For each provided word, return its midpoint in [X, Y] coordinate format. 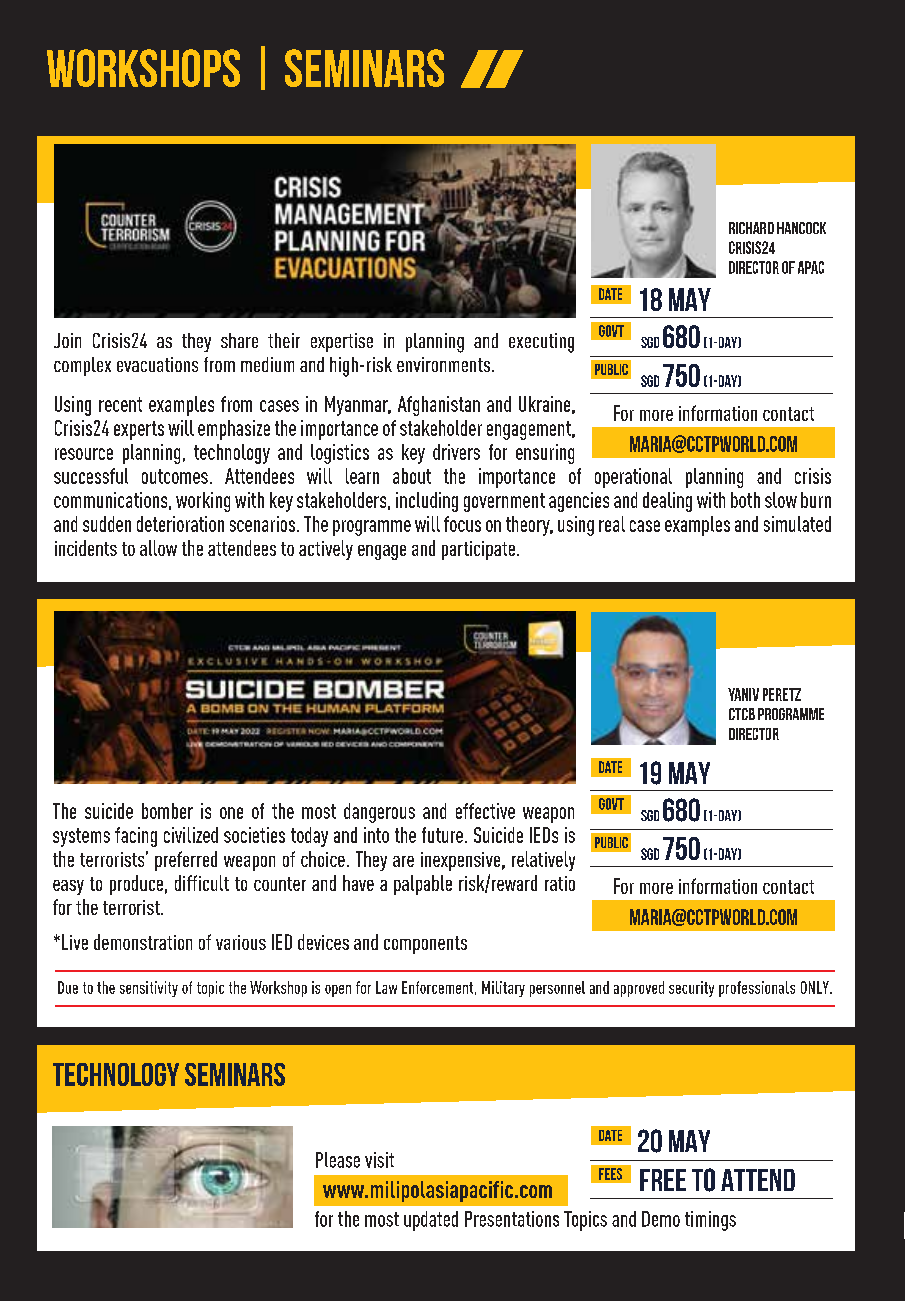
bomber [167, 811]
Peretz [782, 694]
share [239, 340]
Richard [751, 228]
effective [485, 811]
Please [338, 1160]
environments [445, 364]
